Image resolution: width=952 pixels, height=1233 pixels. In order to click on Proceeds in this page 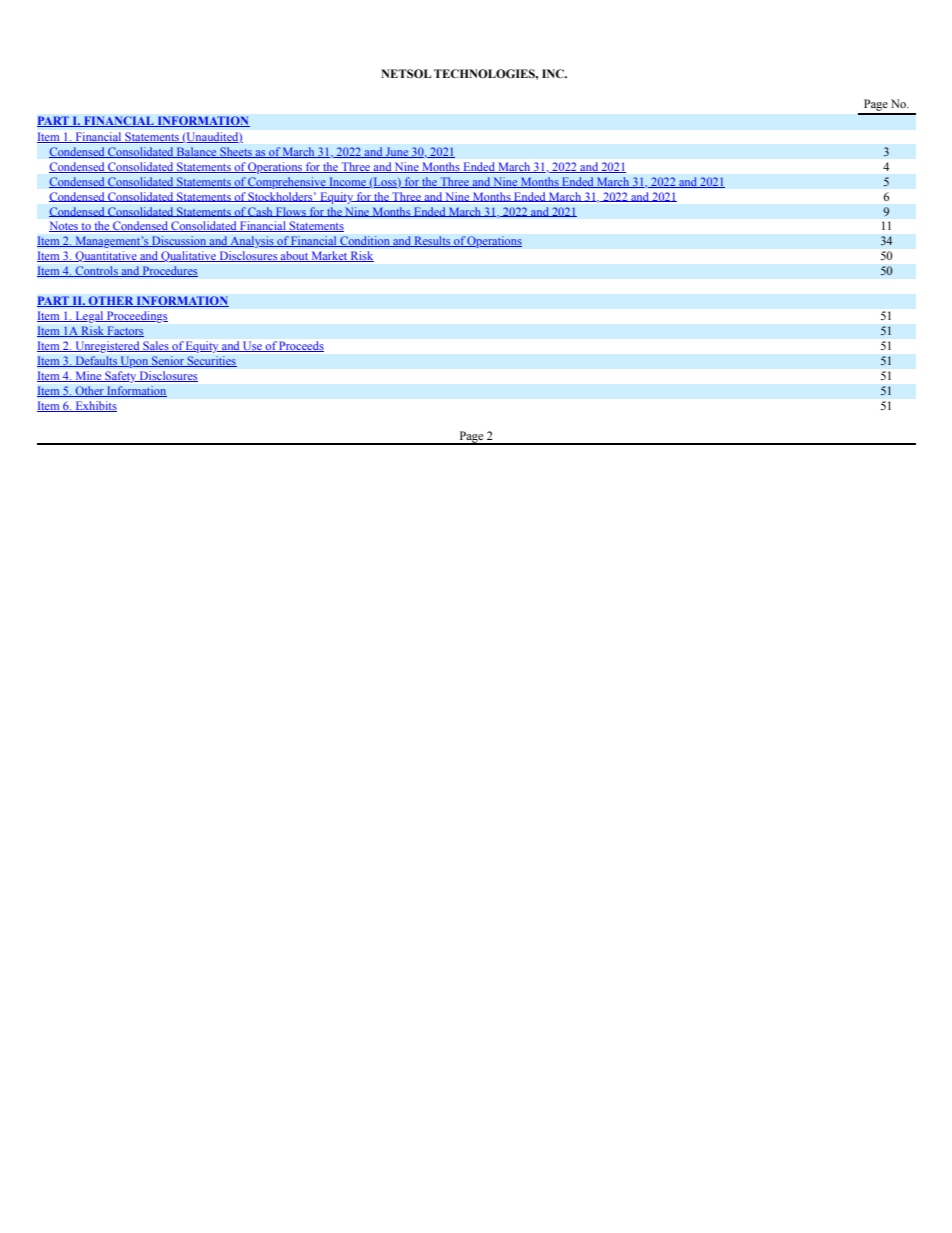, I will do `click(301, 346)`.
